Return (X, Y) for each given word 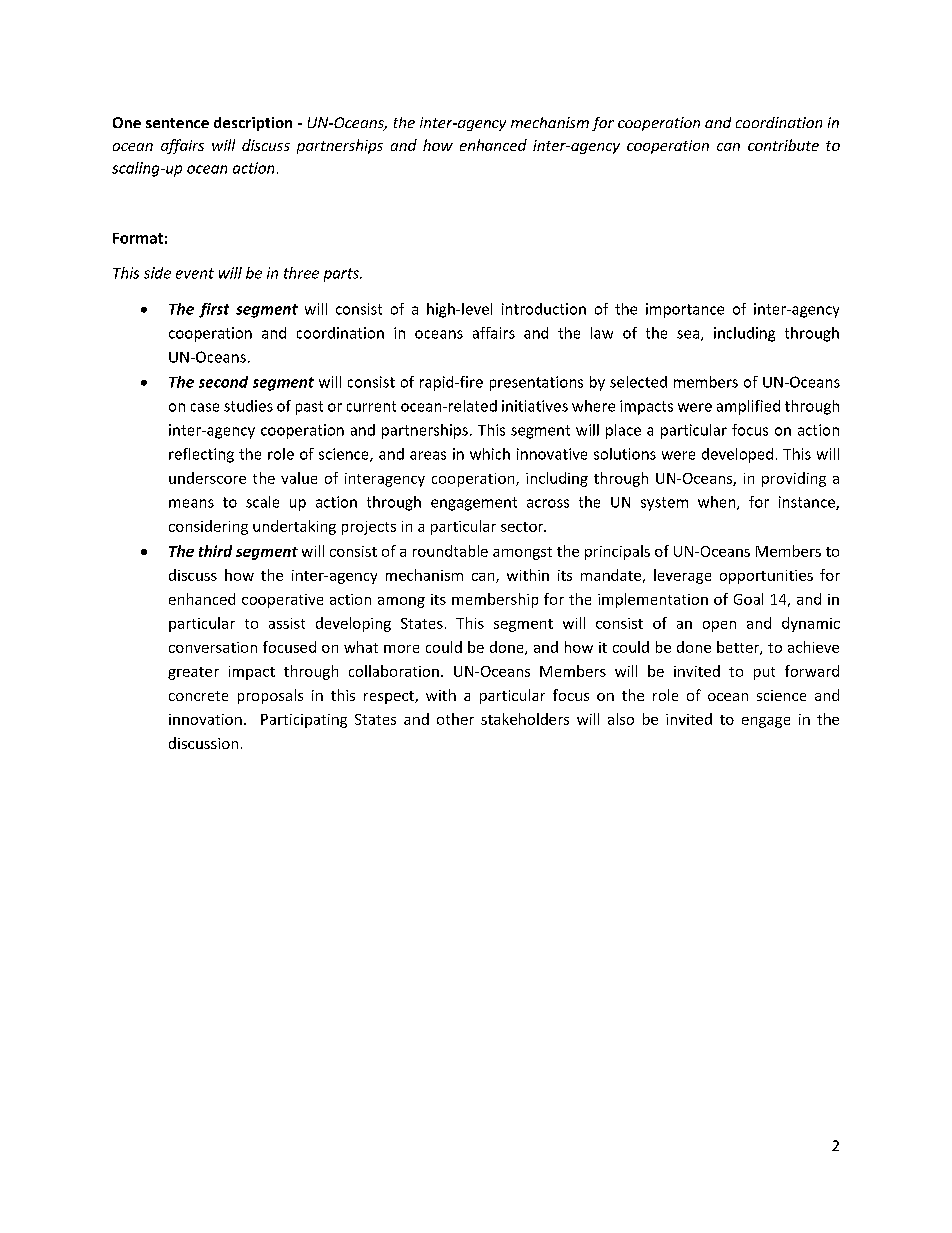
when (718, 503)
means (191, 503)
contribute (783, 145)
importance (685, 310)
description (253, 124)
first (214, 310)
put (764, 673)
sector (523, 527)
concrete (198, 696)
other (455, 719)
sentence (177, 123)
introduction (544, 309)
